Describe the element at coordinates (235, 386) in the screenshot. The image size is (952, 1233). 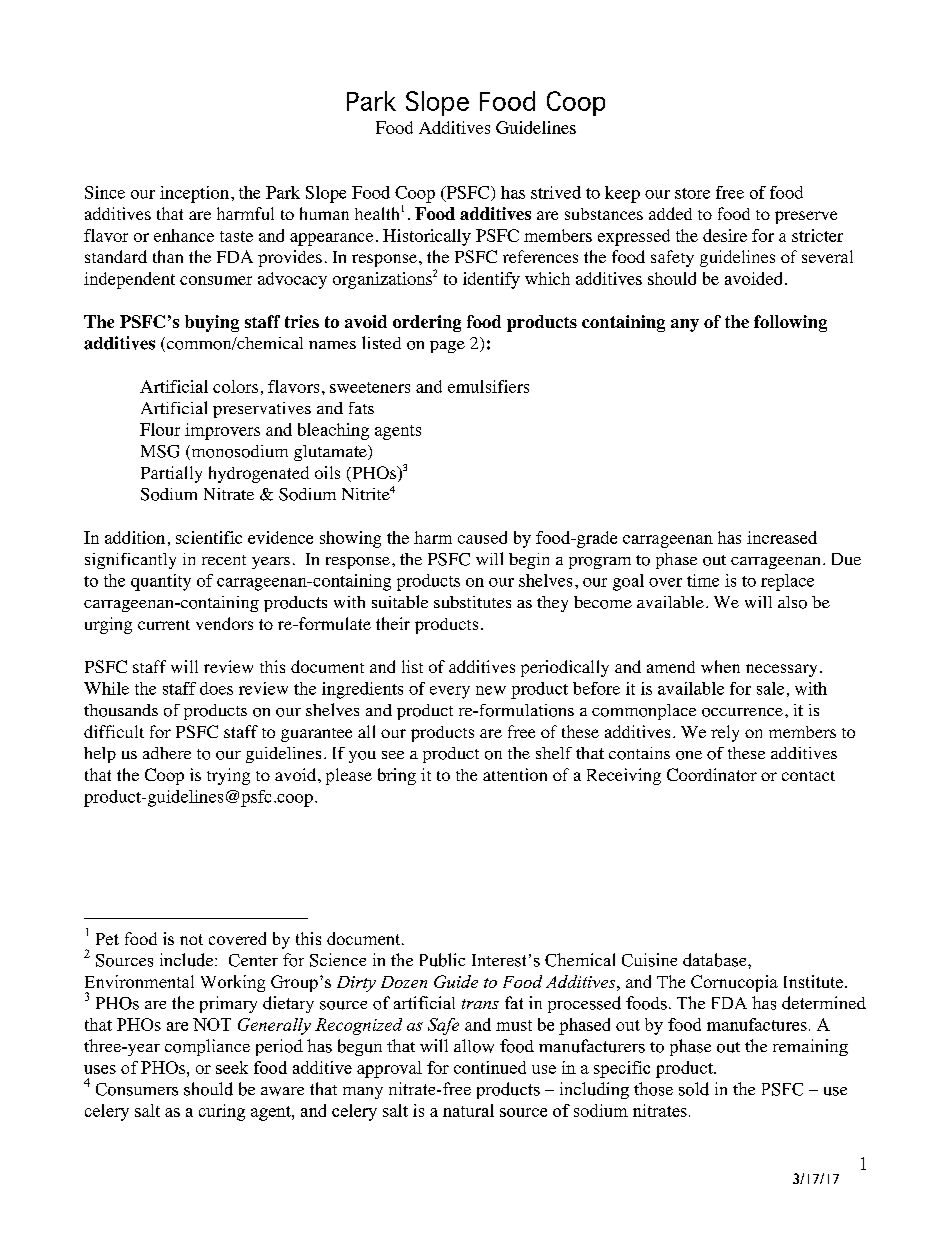
I see `colors` at that location.
